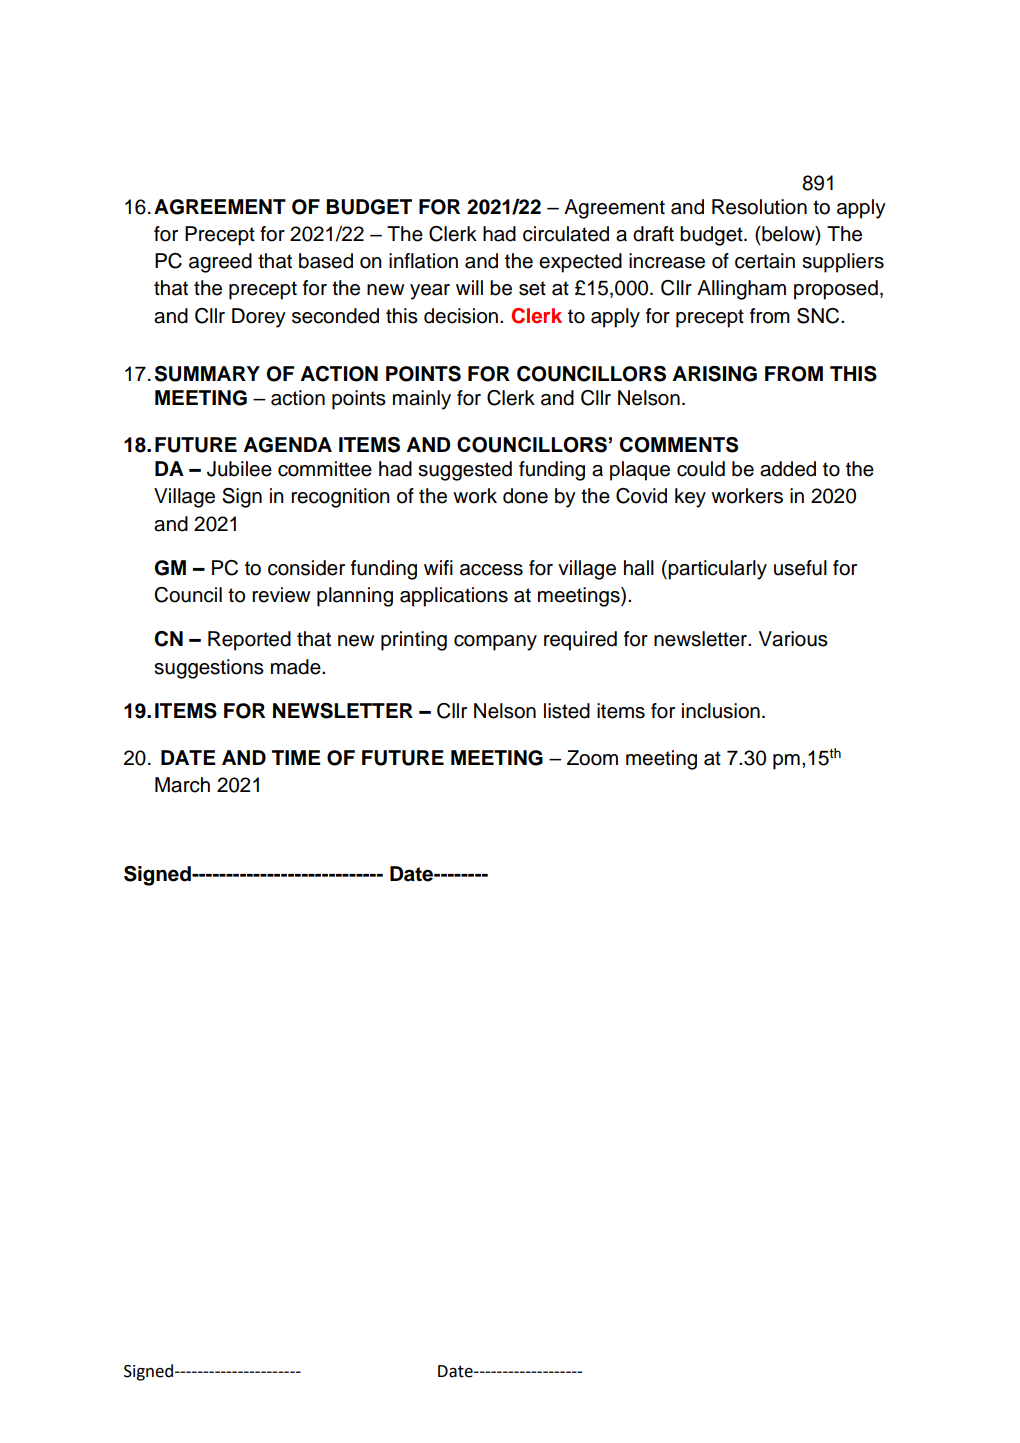 The image size is (1020, 1443). I want to click on added, so click(788, 469).
